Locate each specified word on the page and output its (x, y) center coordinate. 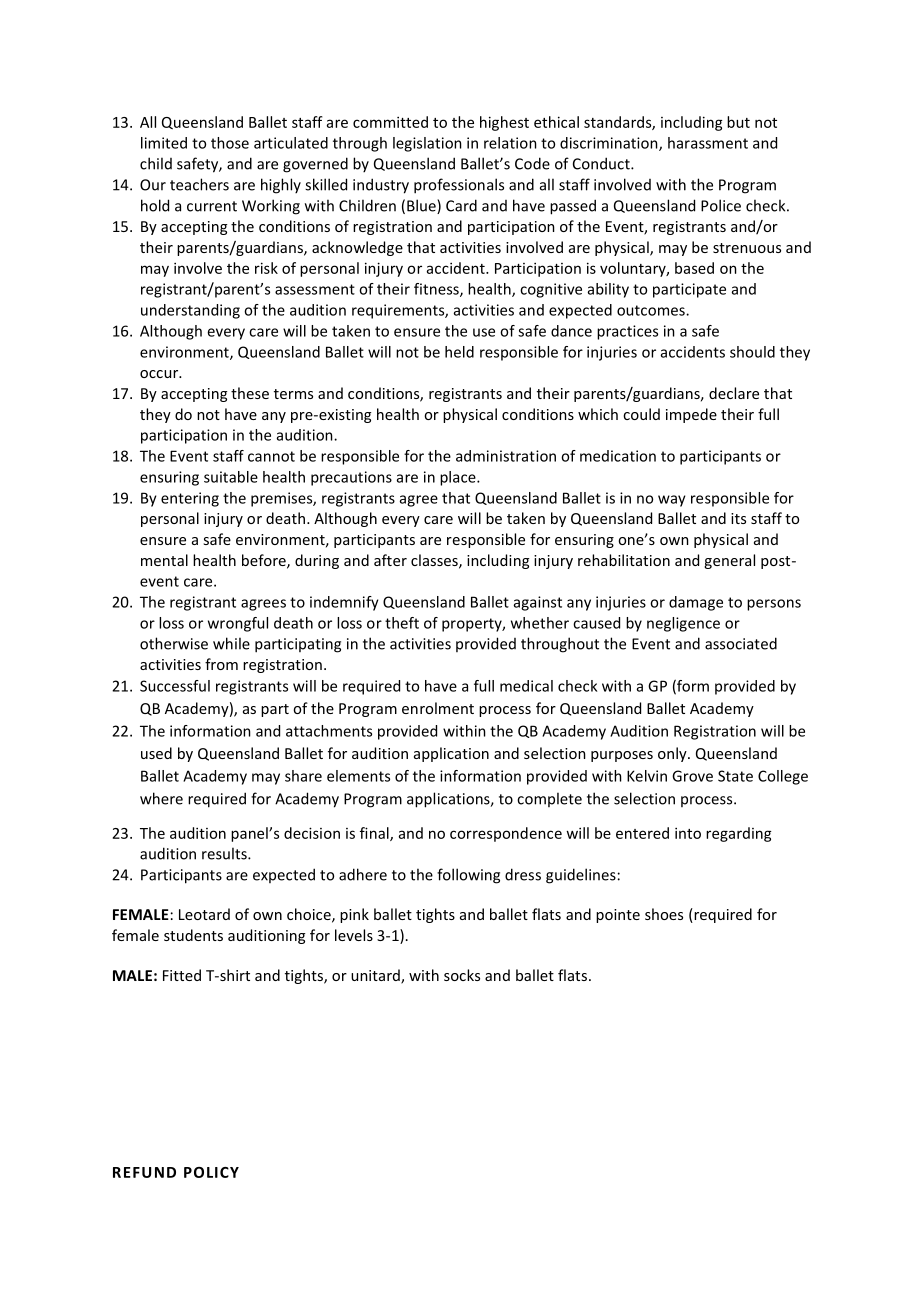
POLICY (211, 1172)
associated (741, 643)
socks (462, 975)
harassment (708, 143)
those (230, 143)
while (231, 643)
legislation (427, 144)
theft (402, 623)
